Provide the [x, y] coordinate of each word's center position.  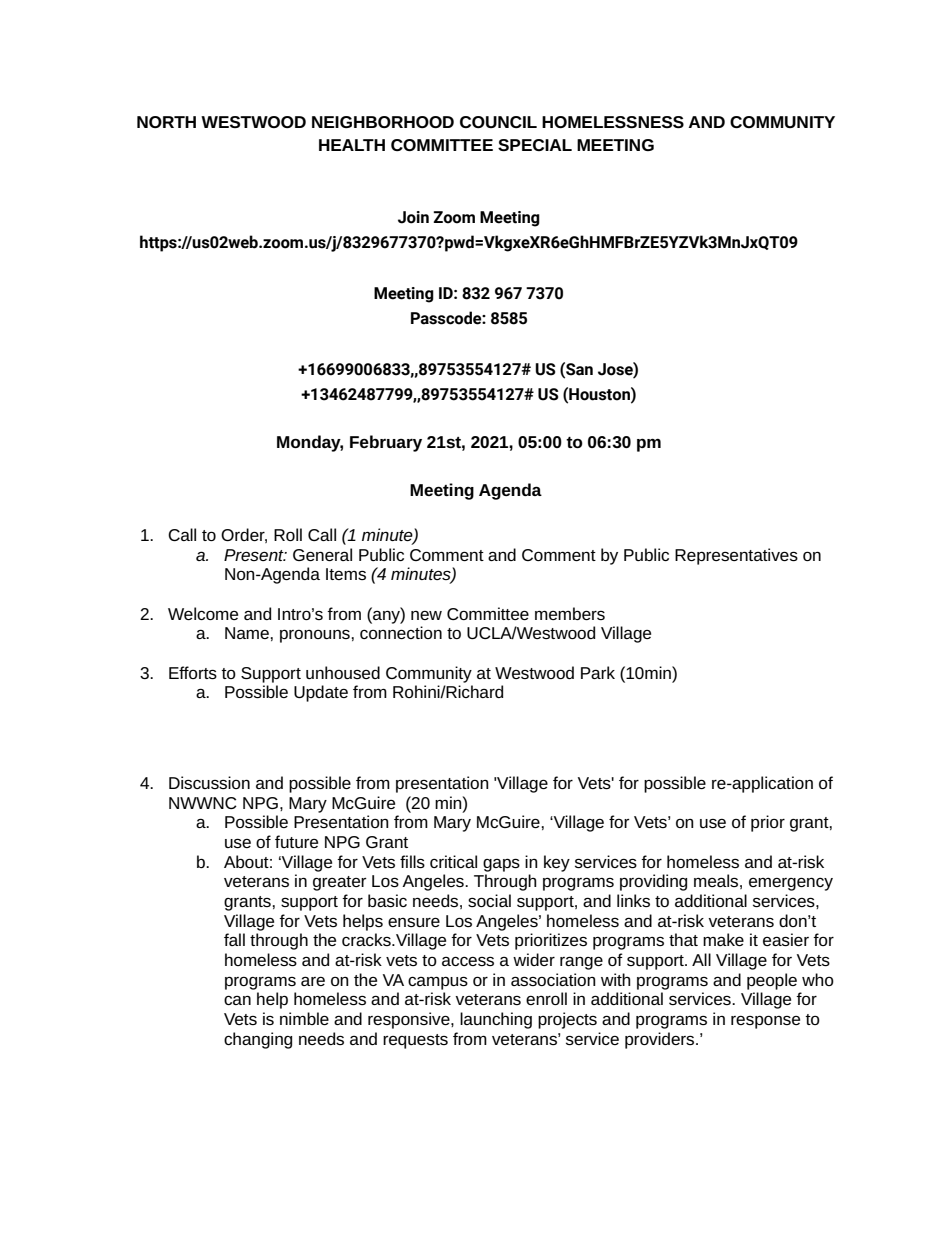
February [386, 443]
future [296, 841]
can [237, 1000]
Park [598, 672]
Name [248, 633]
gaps [501, 865]
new [426, 615]
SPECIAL [535, 145]
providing [653, 882]
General [322, 554]
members [570, 613]
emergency [791, 884]
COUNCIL [498, 122]
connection [401, 632]
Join [413, 217]
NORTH [166, 122]
